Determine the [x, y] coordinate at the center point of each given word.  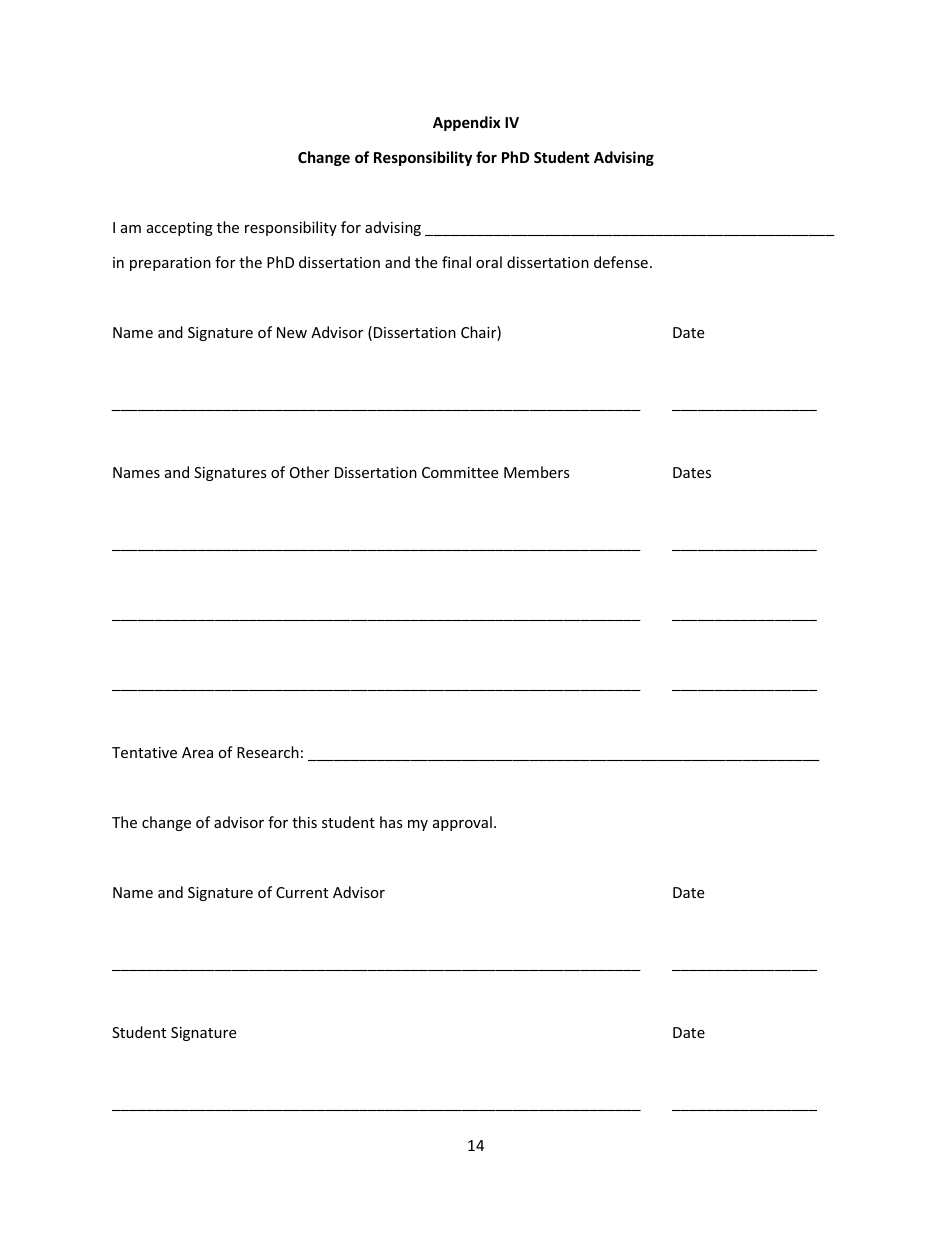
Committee [460, 472]
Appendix [467, 123]
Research [268, 752]
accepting [180, 229]
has [391, 822]
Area [197, 752]
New [292, 332]
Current [302, 892]
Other [309, 472]
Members [537, 472]
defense [621, 262]
